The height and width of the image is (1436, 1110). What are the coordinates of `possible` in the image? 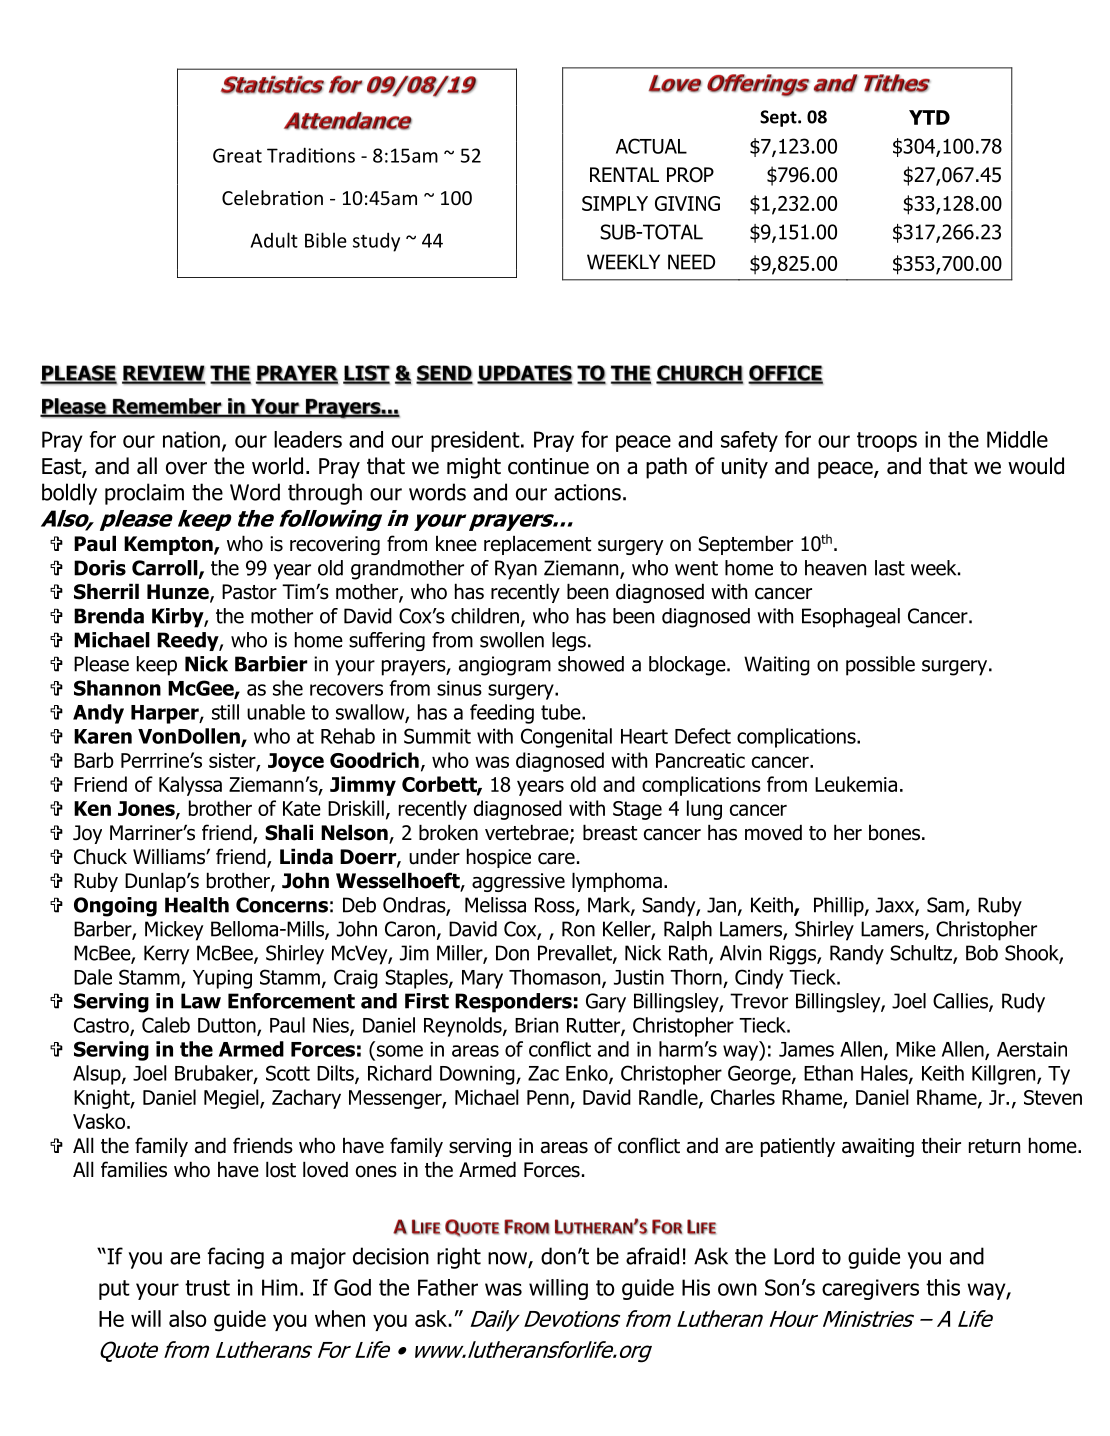 It's located at (880, 666).
